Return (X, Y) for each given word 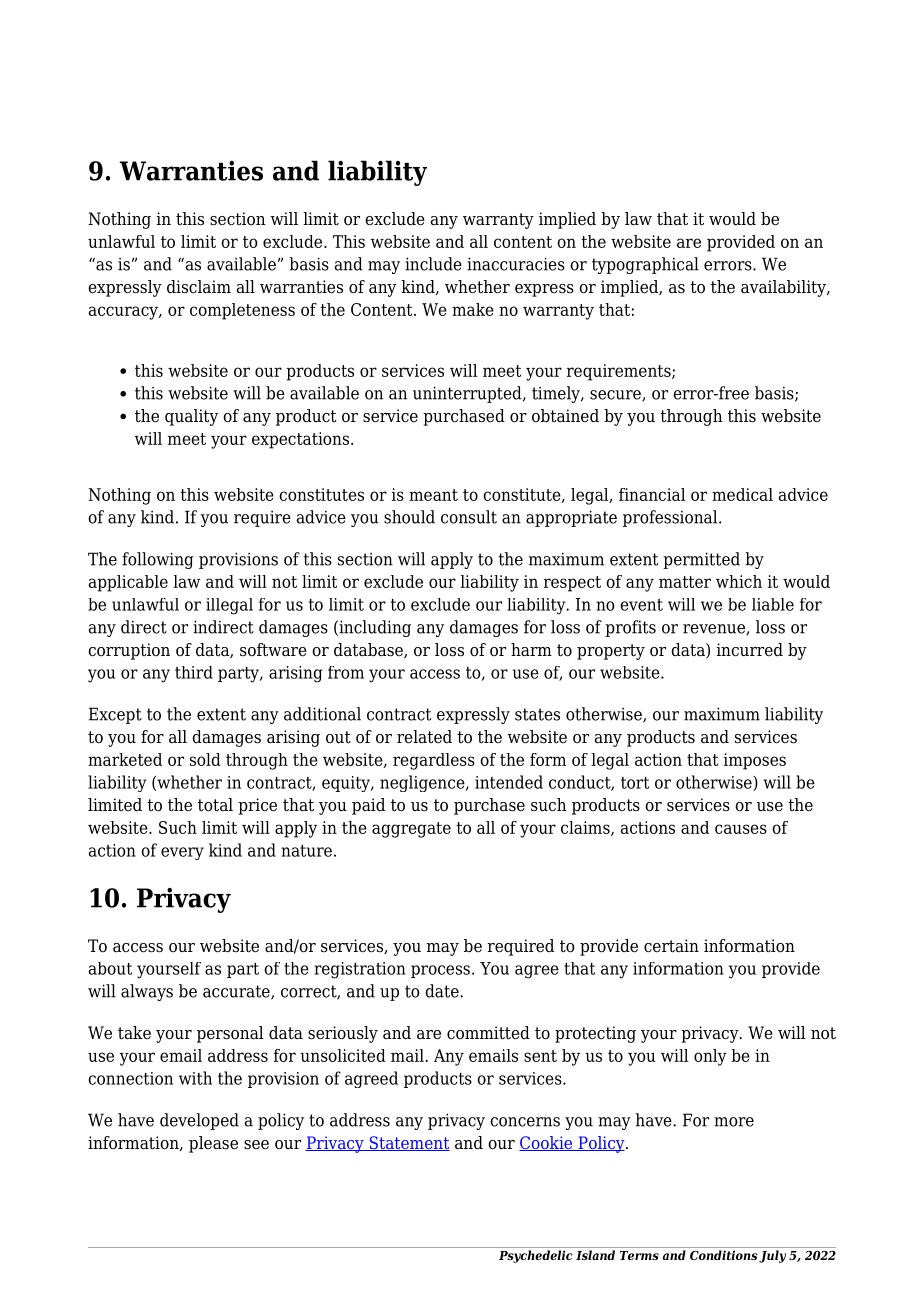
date (443, 991)
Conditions (723, 1255)
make (473, 309)
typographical (645, 265)
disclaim (199, 287)
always (147, 992)
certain (671, 946)
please (213, 1144)
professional (671, 518)
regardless (434, 761)
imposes (755, 761)
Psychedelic (536, 1256)
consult (469, 517)
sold (205, 759)
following (158, 560)
